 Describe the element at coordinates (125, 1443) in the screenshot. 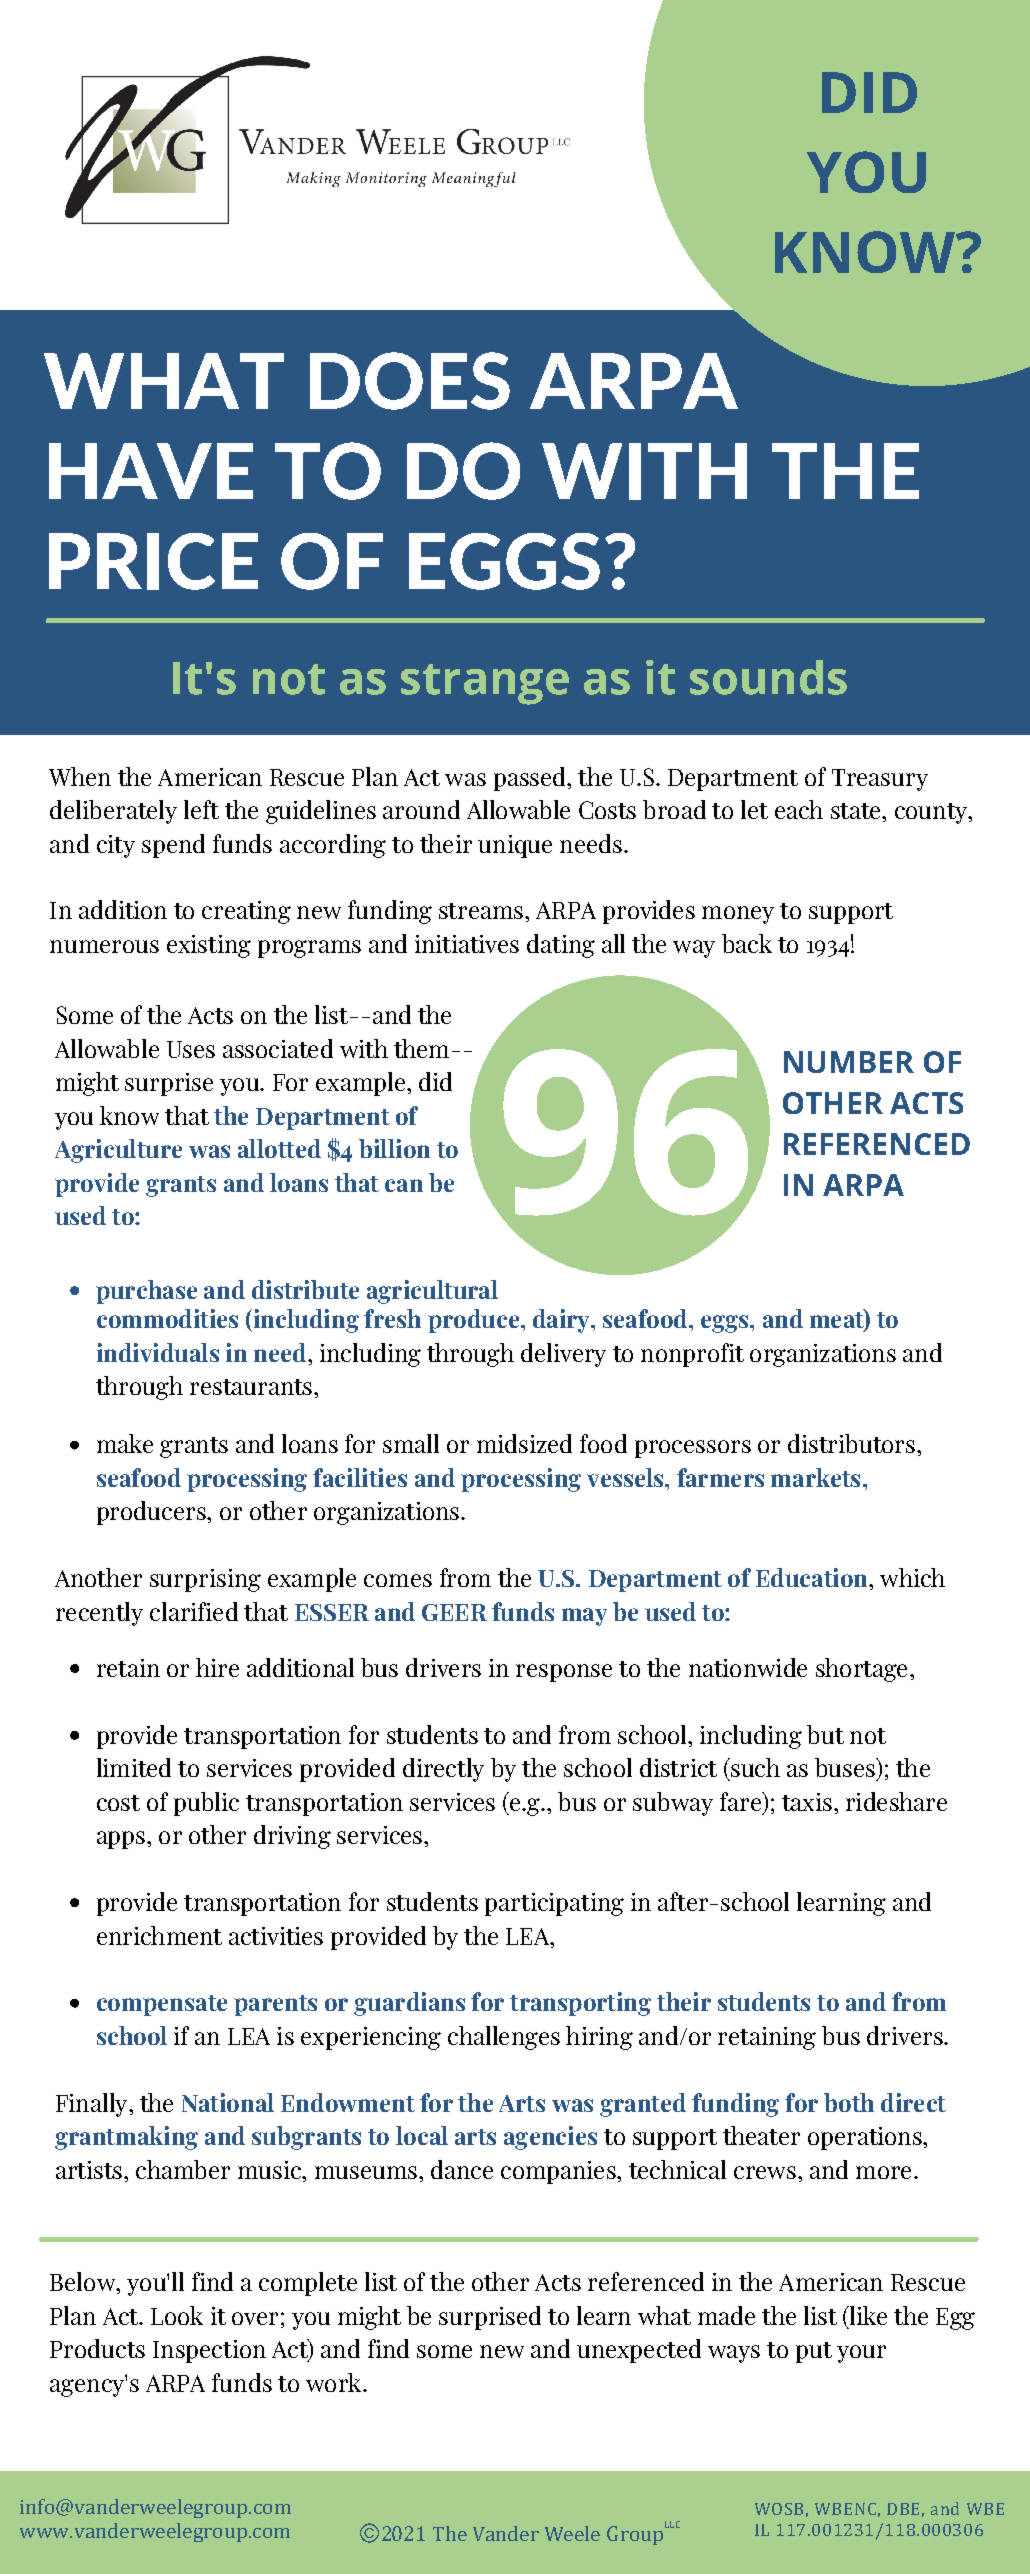

I see `make` at that location.
